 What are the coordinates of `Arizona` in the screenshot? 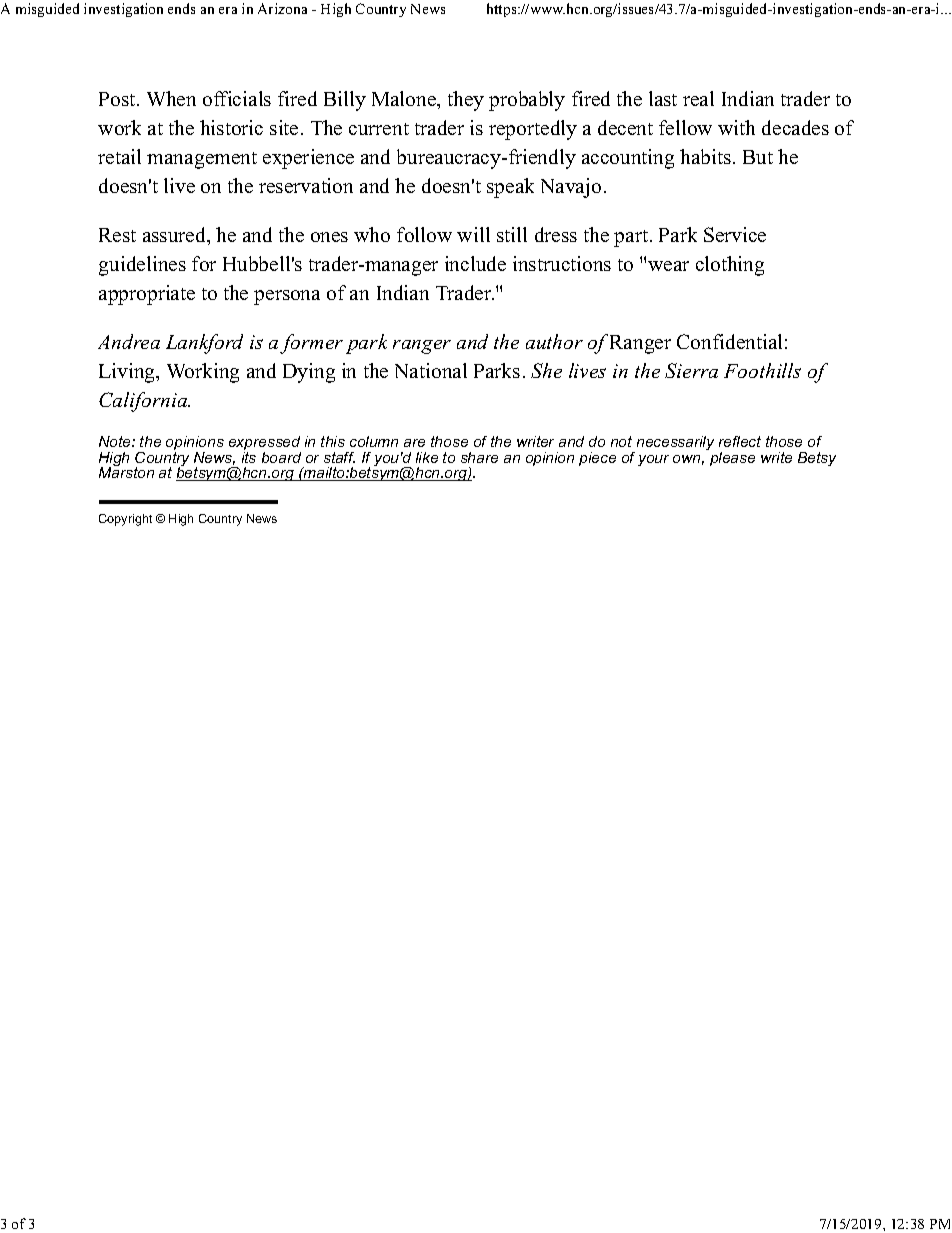 It's located at (282, 8).
